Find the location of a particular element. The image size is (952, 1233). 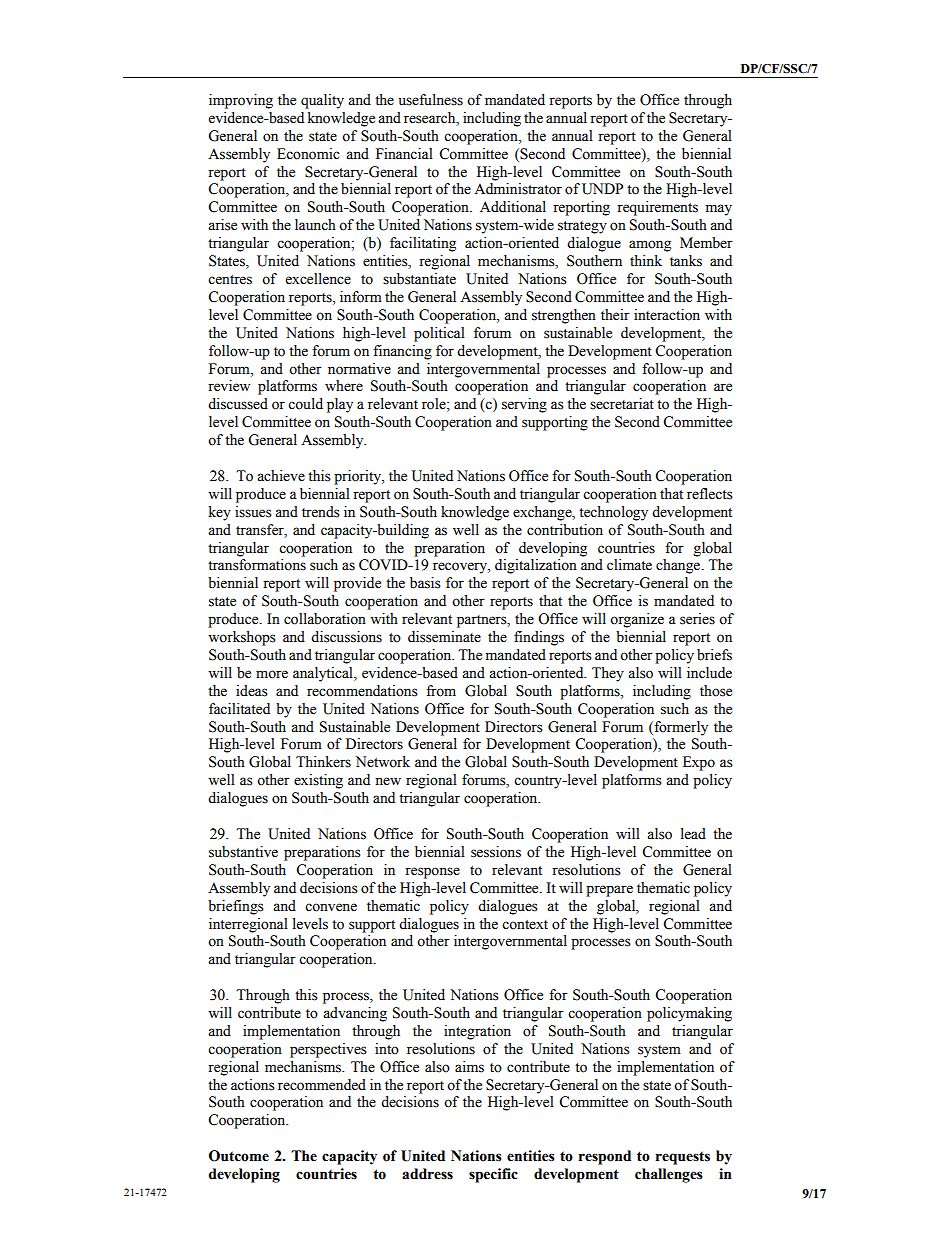

organize is located at coordinates (637, 620).
